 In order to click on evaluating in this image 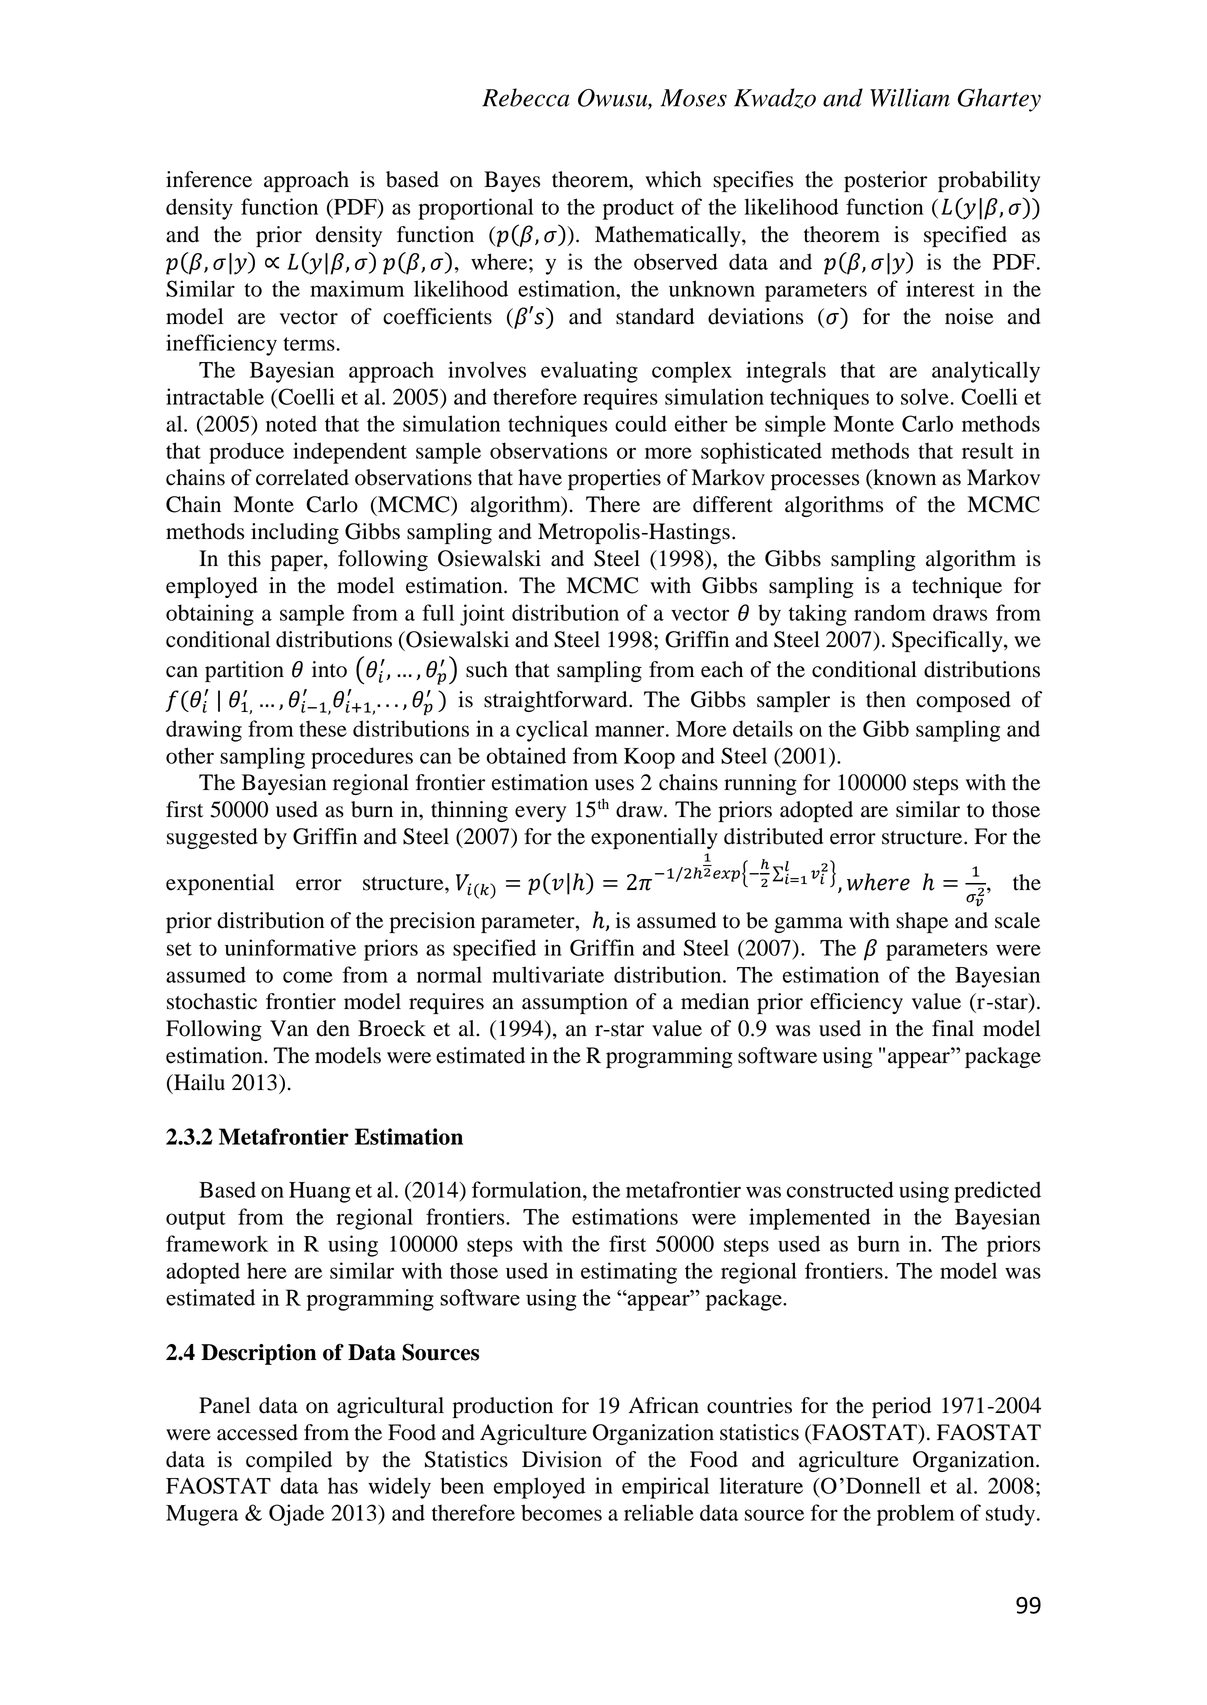, I will do `click(589, 372)`.
